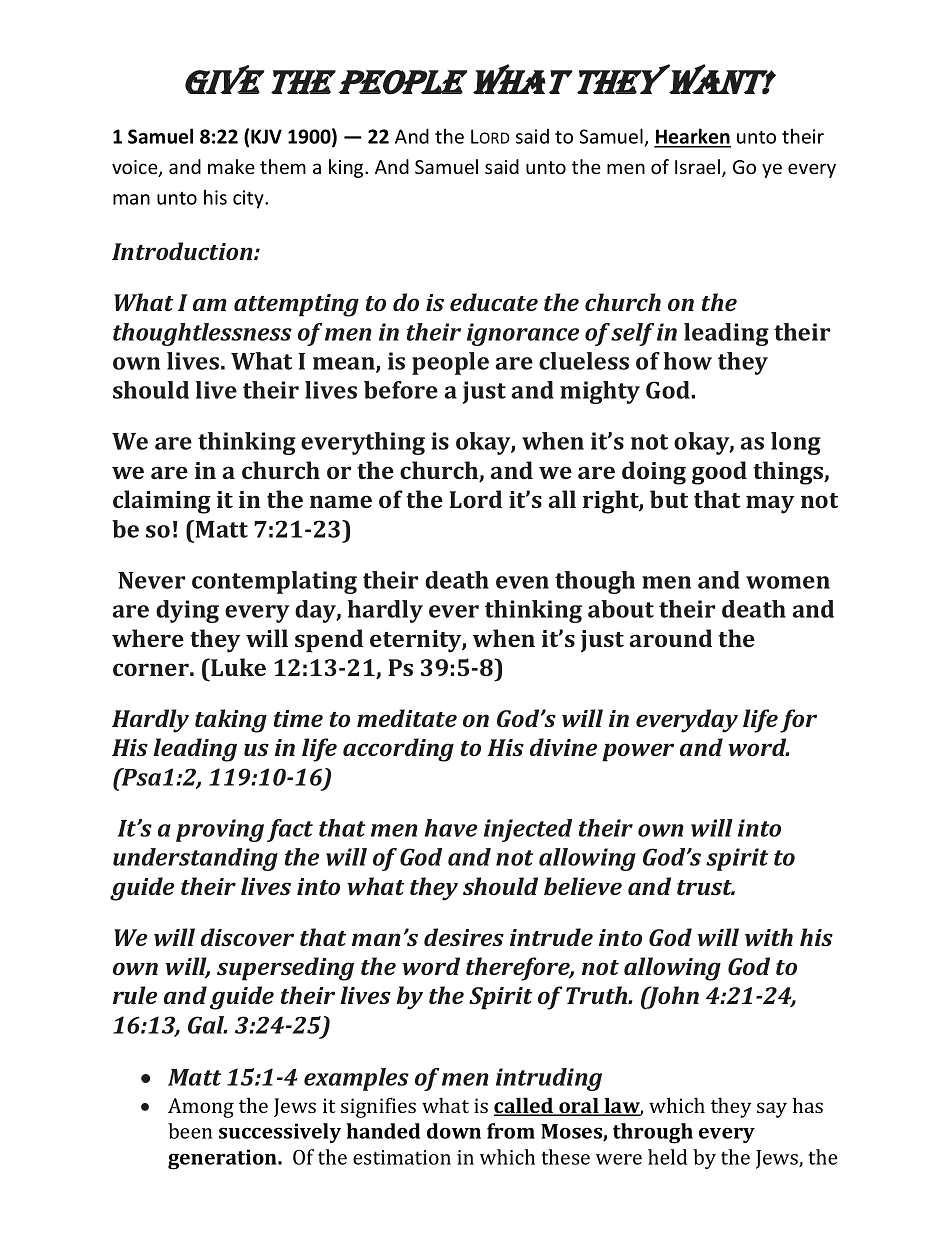 This document has width=952, height=1233. I want to click on with, so click(769, 937).
